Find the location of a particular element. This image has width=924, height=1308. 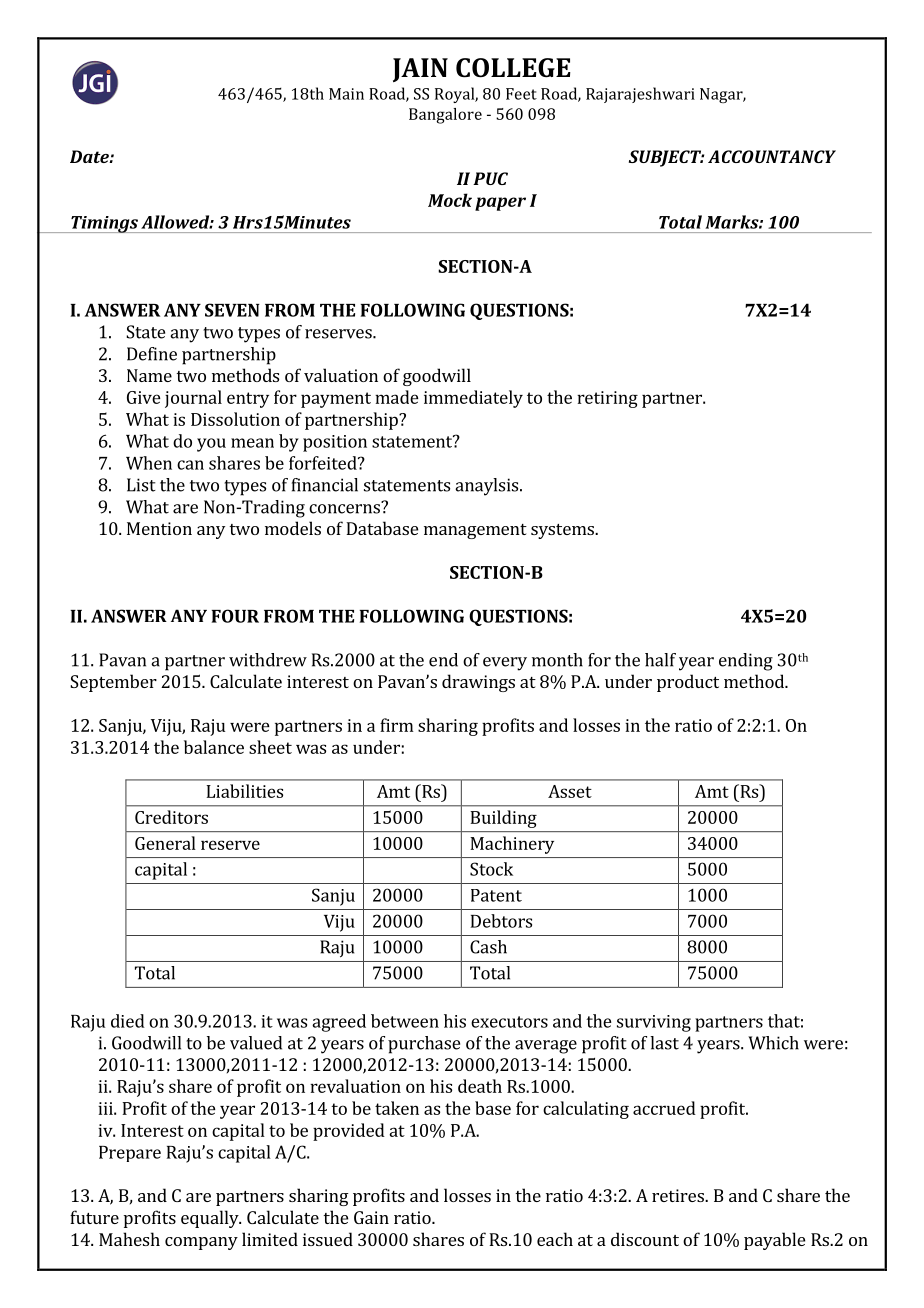

product is located at coordinates (688, 683).
